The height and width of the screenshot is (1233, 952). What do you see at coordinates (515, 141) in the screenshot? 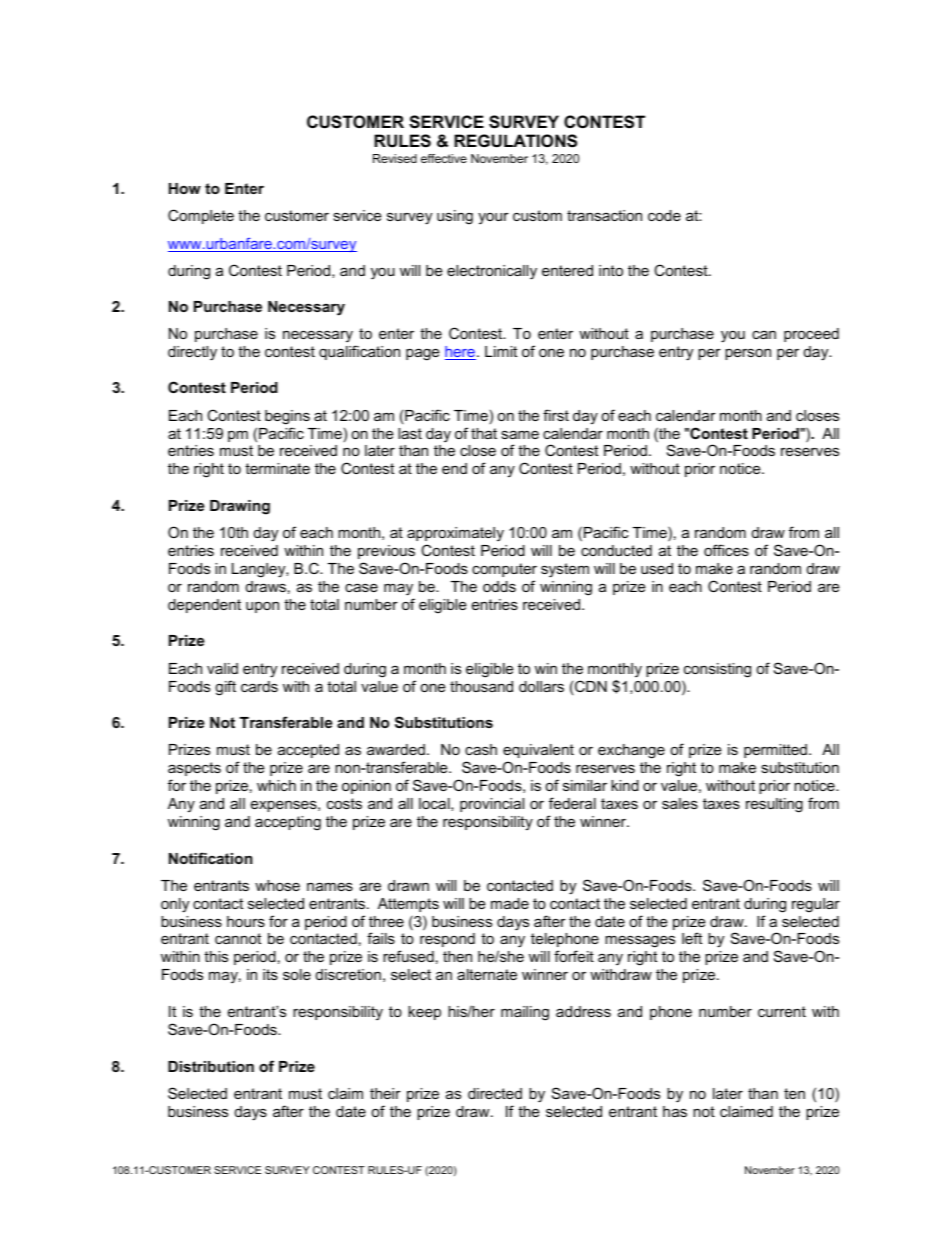
I see `REGULATIONS` at bounding box center [515, 141].
